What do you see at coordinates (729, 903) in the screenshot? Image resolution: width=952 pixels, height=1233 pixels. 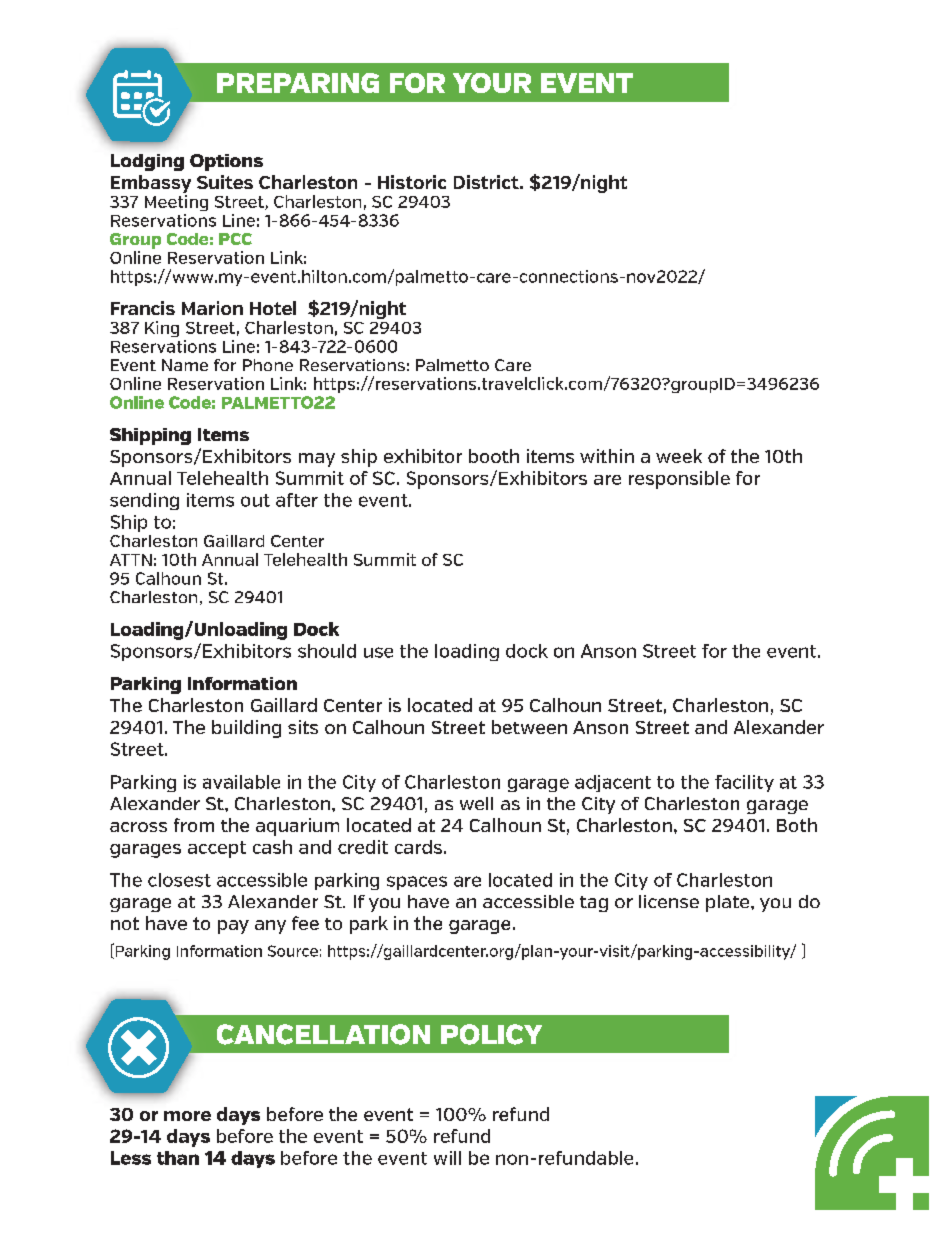 I see `plate` at bounding box center [729, 903].
